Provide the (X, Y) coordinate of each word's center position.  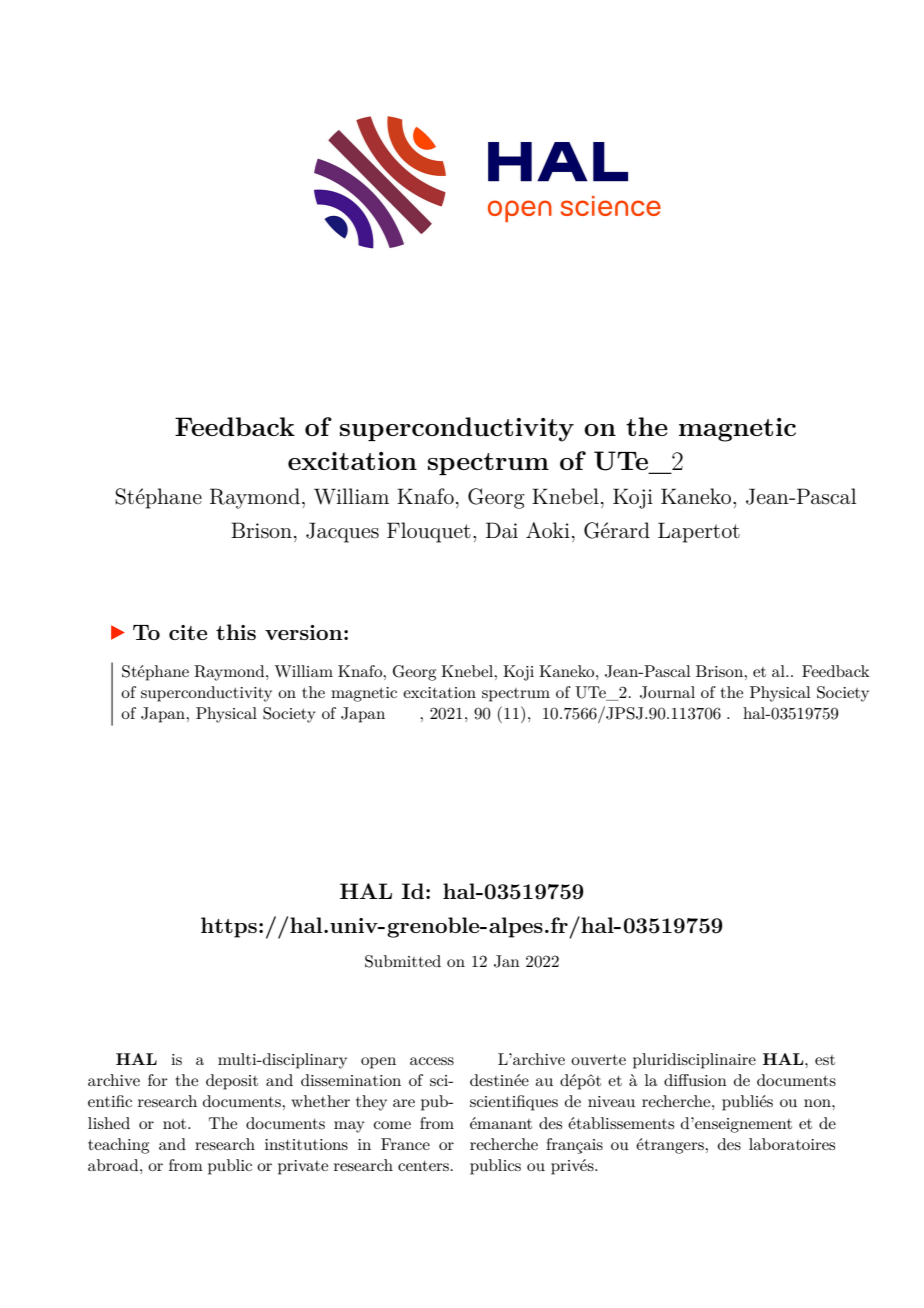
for (158, 1080)
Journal (667, 692)
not (176, 1124)
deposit (232, 1082)
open (378, 1063)
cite (188, 632)
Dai (502, 530)
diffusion (695, 1080)
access (432, 1061)
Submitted (403, 961)
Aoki (548, 530)
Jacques (342, 532)
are (404, 1103)
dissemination (351, 1080)
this (236, 632)
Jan (507, 961)
